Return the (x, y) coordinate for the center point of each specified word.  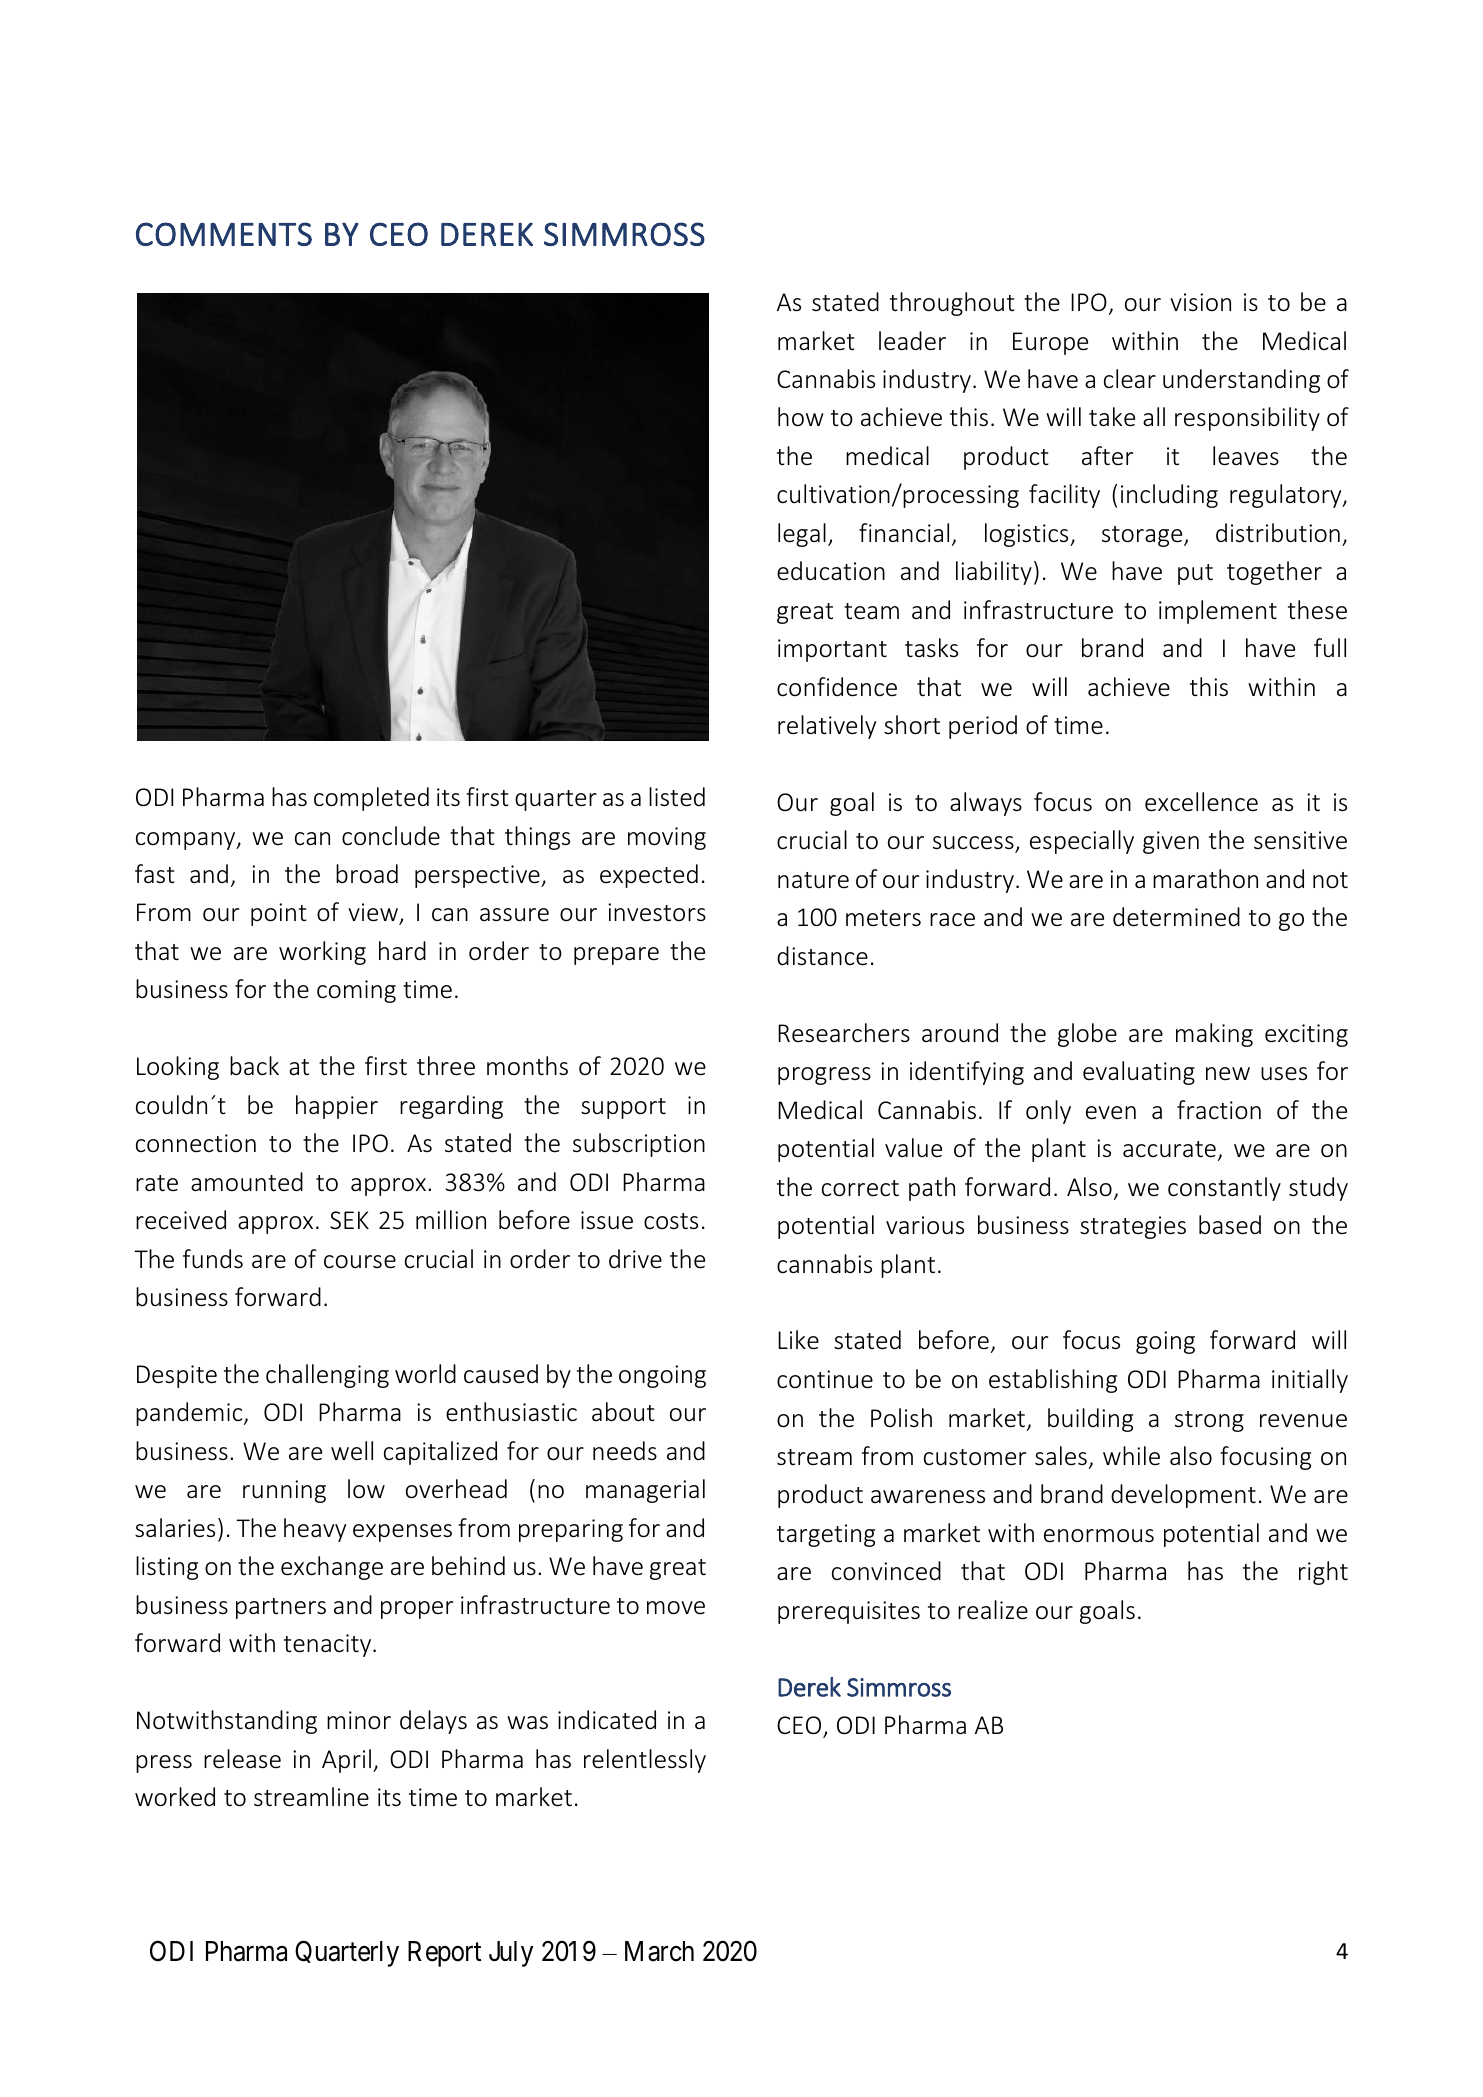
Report (444, 1954)
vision (1200, 302)
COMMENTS (224, 234)
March (659, 1951)
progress (824, 1076)
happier (337, 1107)
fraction (1219, 1110)
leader (912, 341)
